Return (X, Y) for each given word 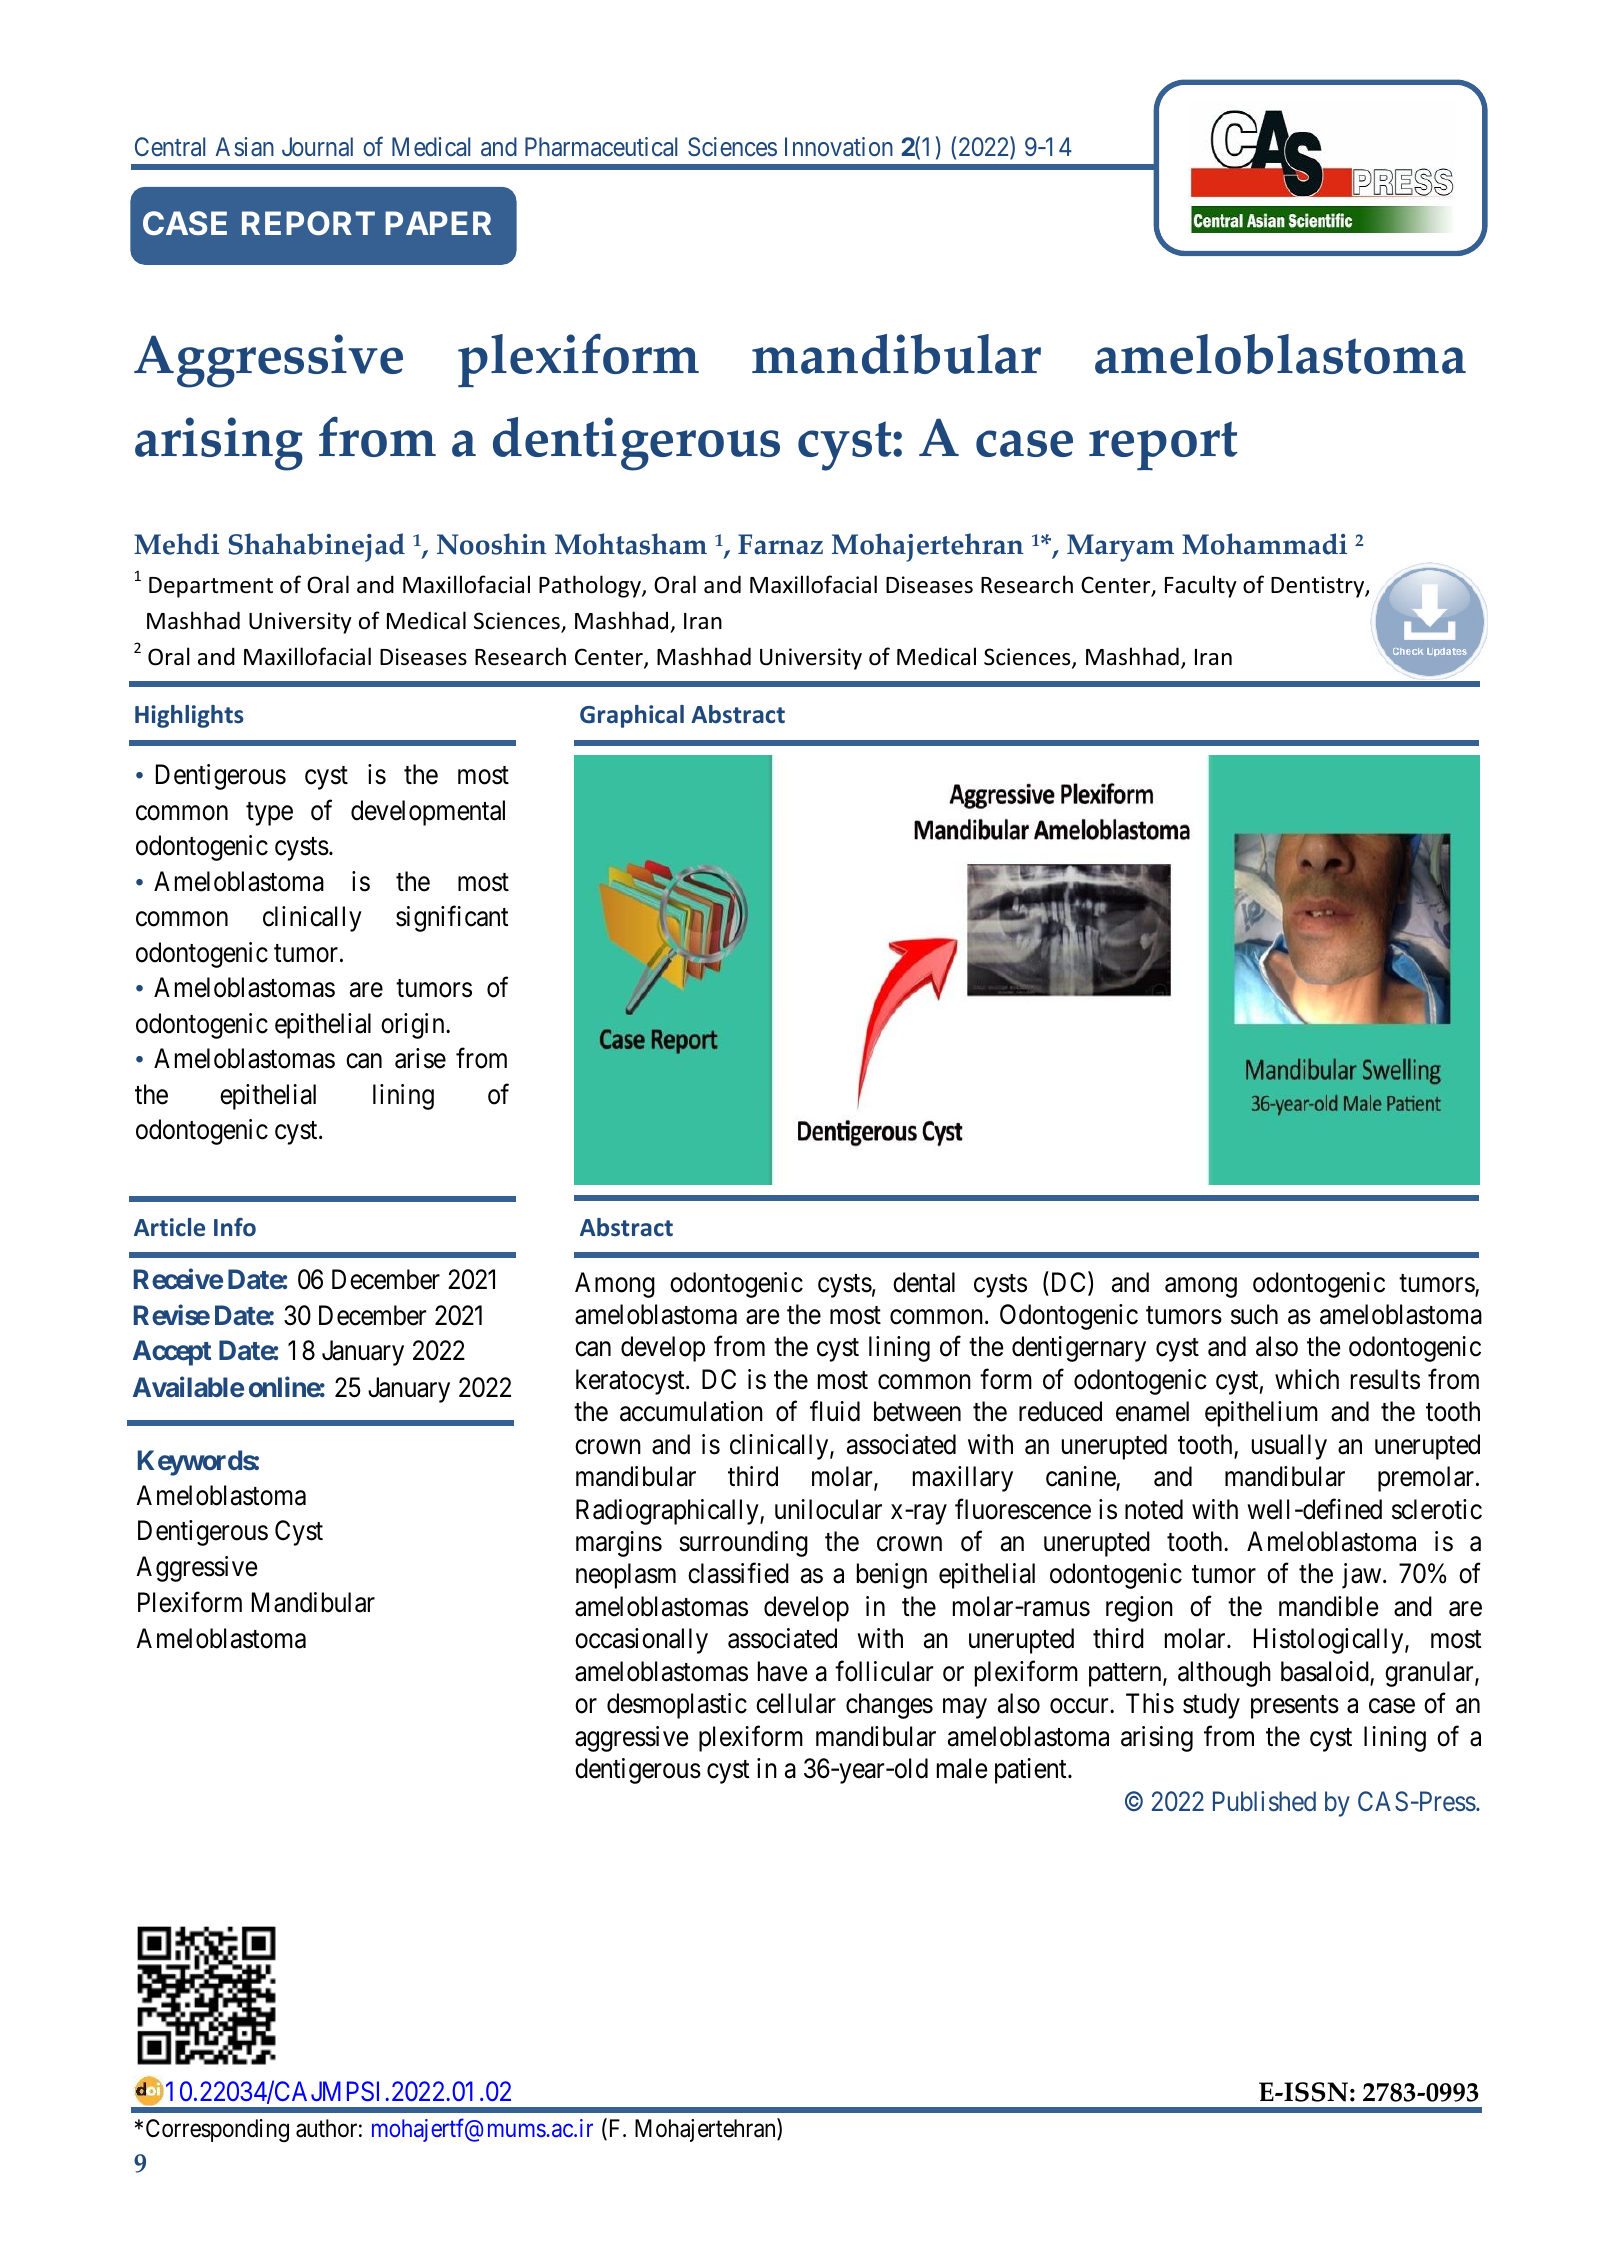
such (1254, 1314)
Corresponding (217, 2130)
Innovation (839, 147)
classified (738, 1573)
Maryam (1120, 548)
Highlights (189, 716)
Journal (317, 146)
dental (924, 1282)
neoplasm (626, 1576)
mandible (1329, 1606)
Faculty (1201, 586)
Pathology (591, 586)
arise (420, 1058)
